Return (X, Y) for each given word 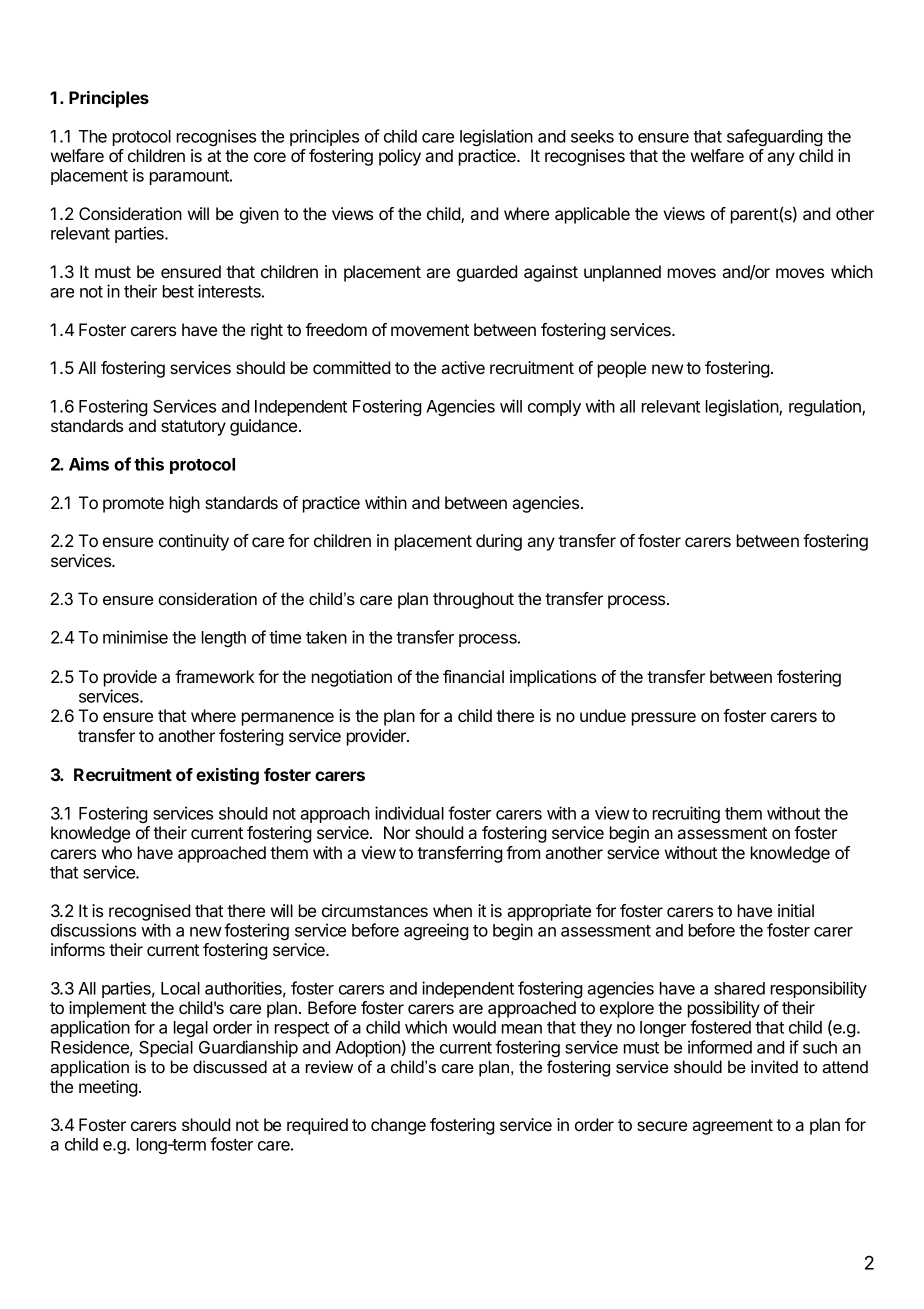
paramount (190, 177)
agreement (732, 1127)
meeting (108, 1088)
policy (400, 157)
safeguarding (775, 137)
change (398, 1126)
